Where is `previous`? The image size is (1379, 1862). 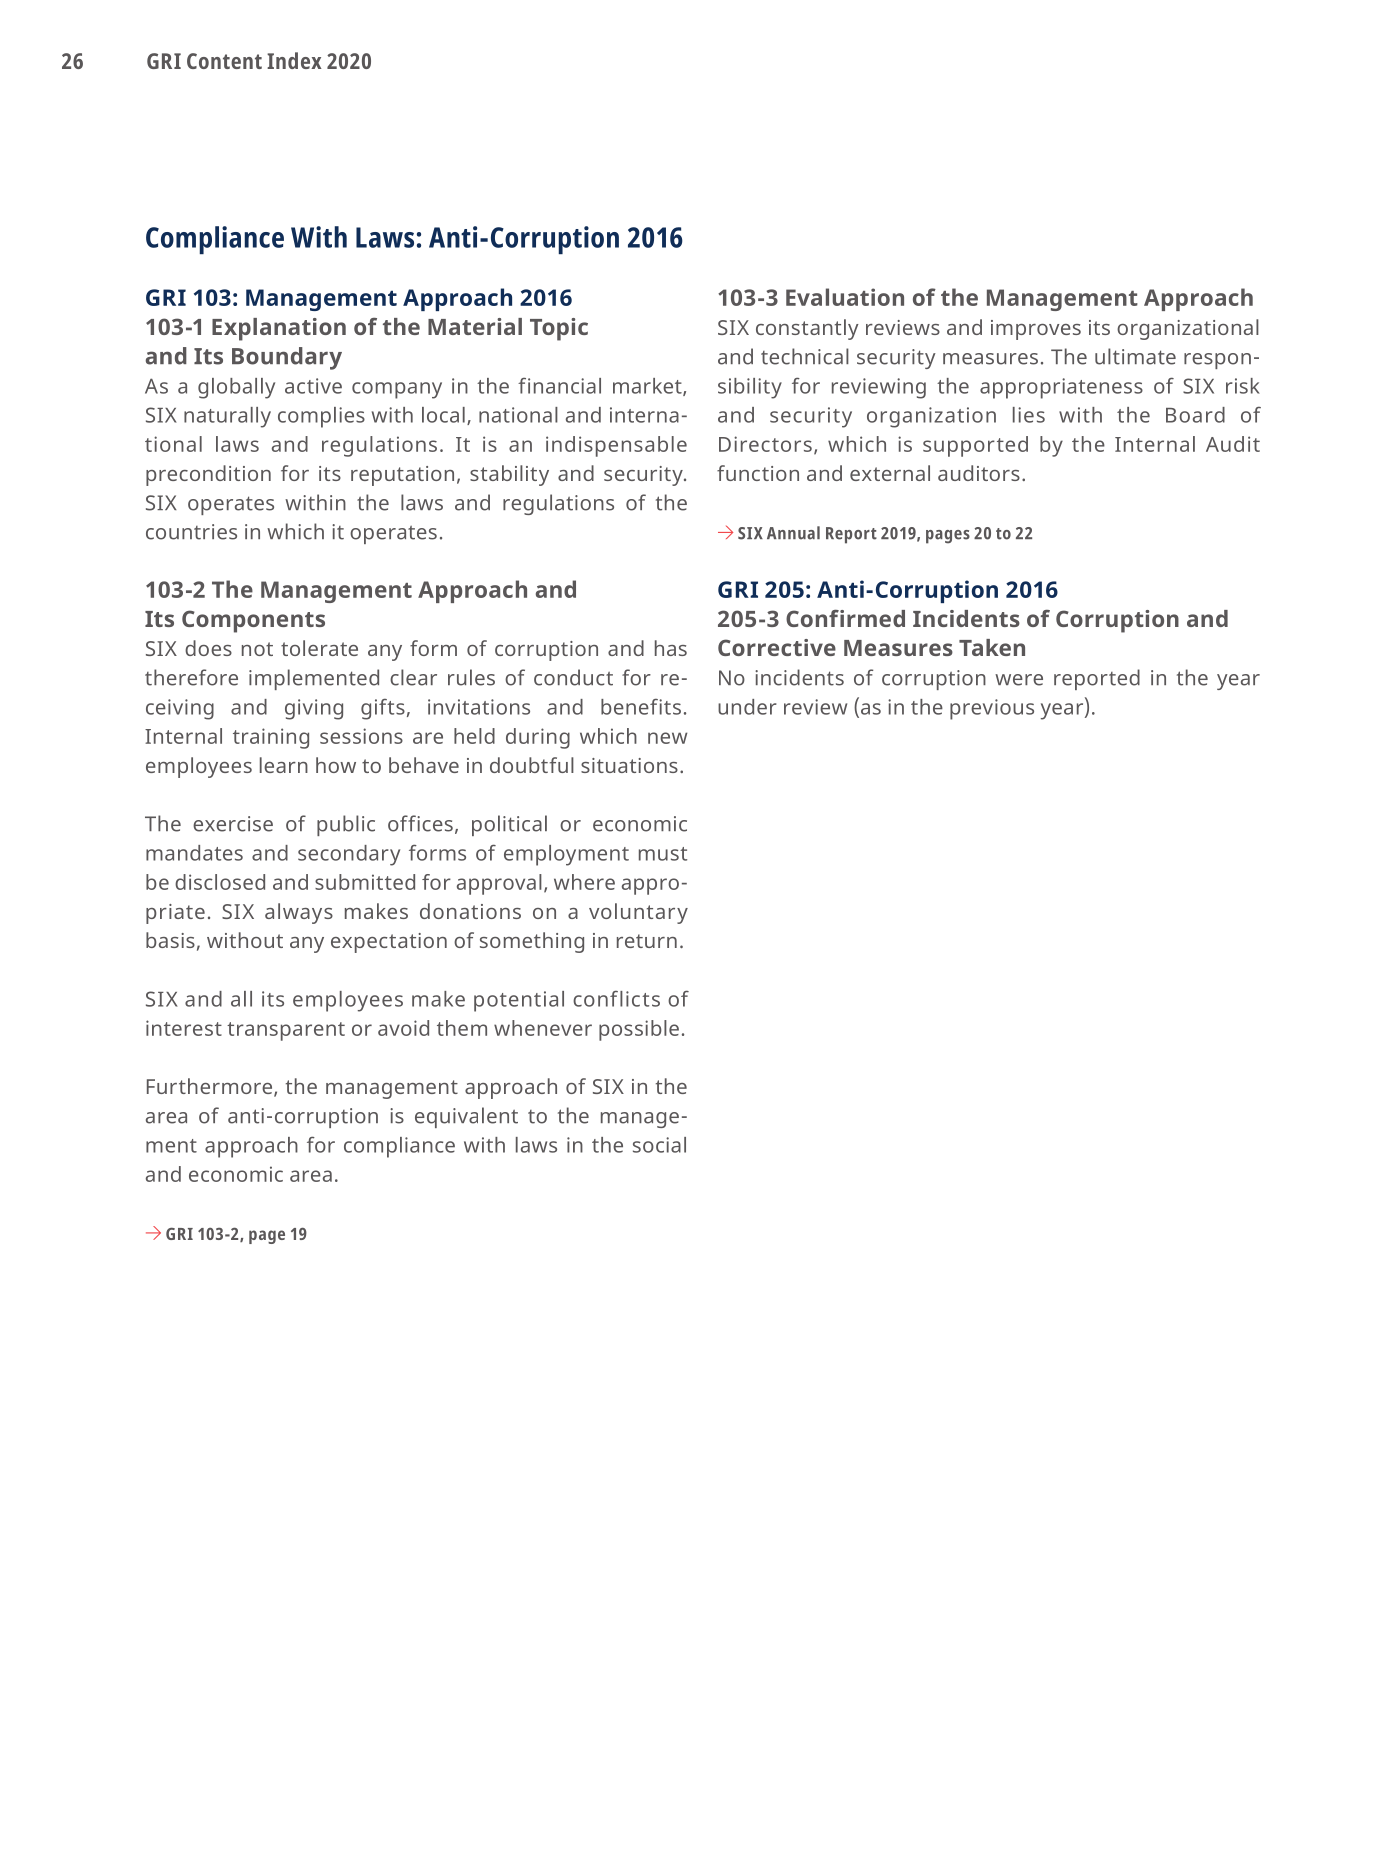 previous is located at coordinates (992, 709).
